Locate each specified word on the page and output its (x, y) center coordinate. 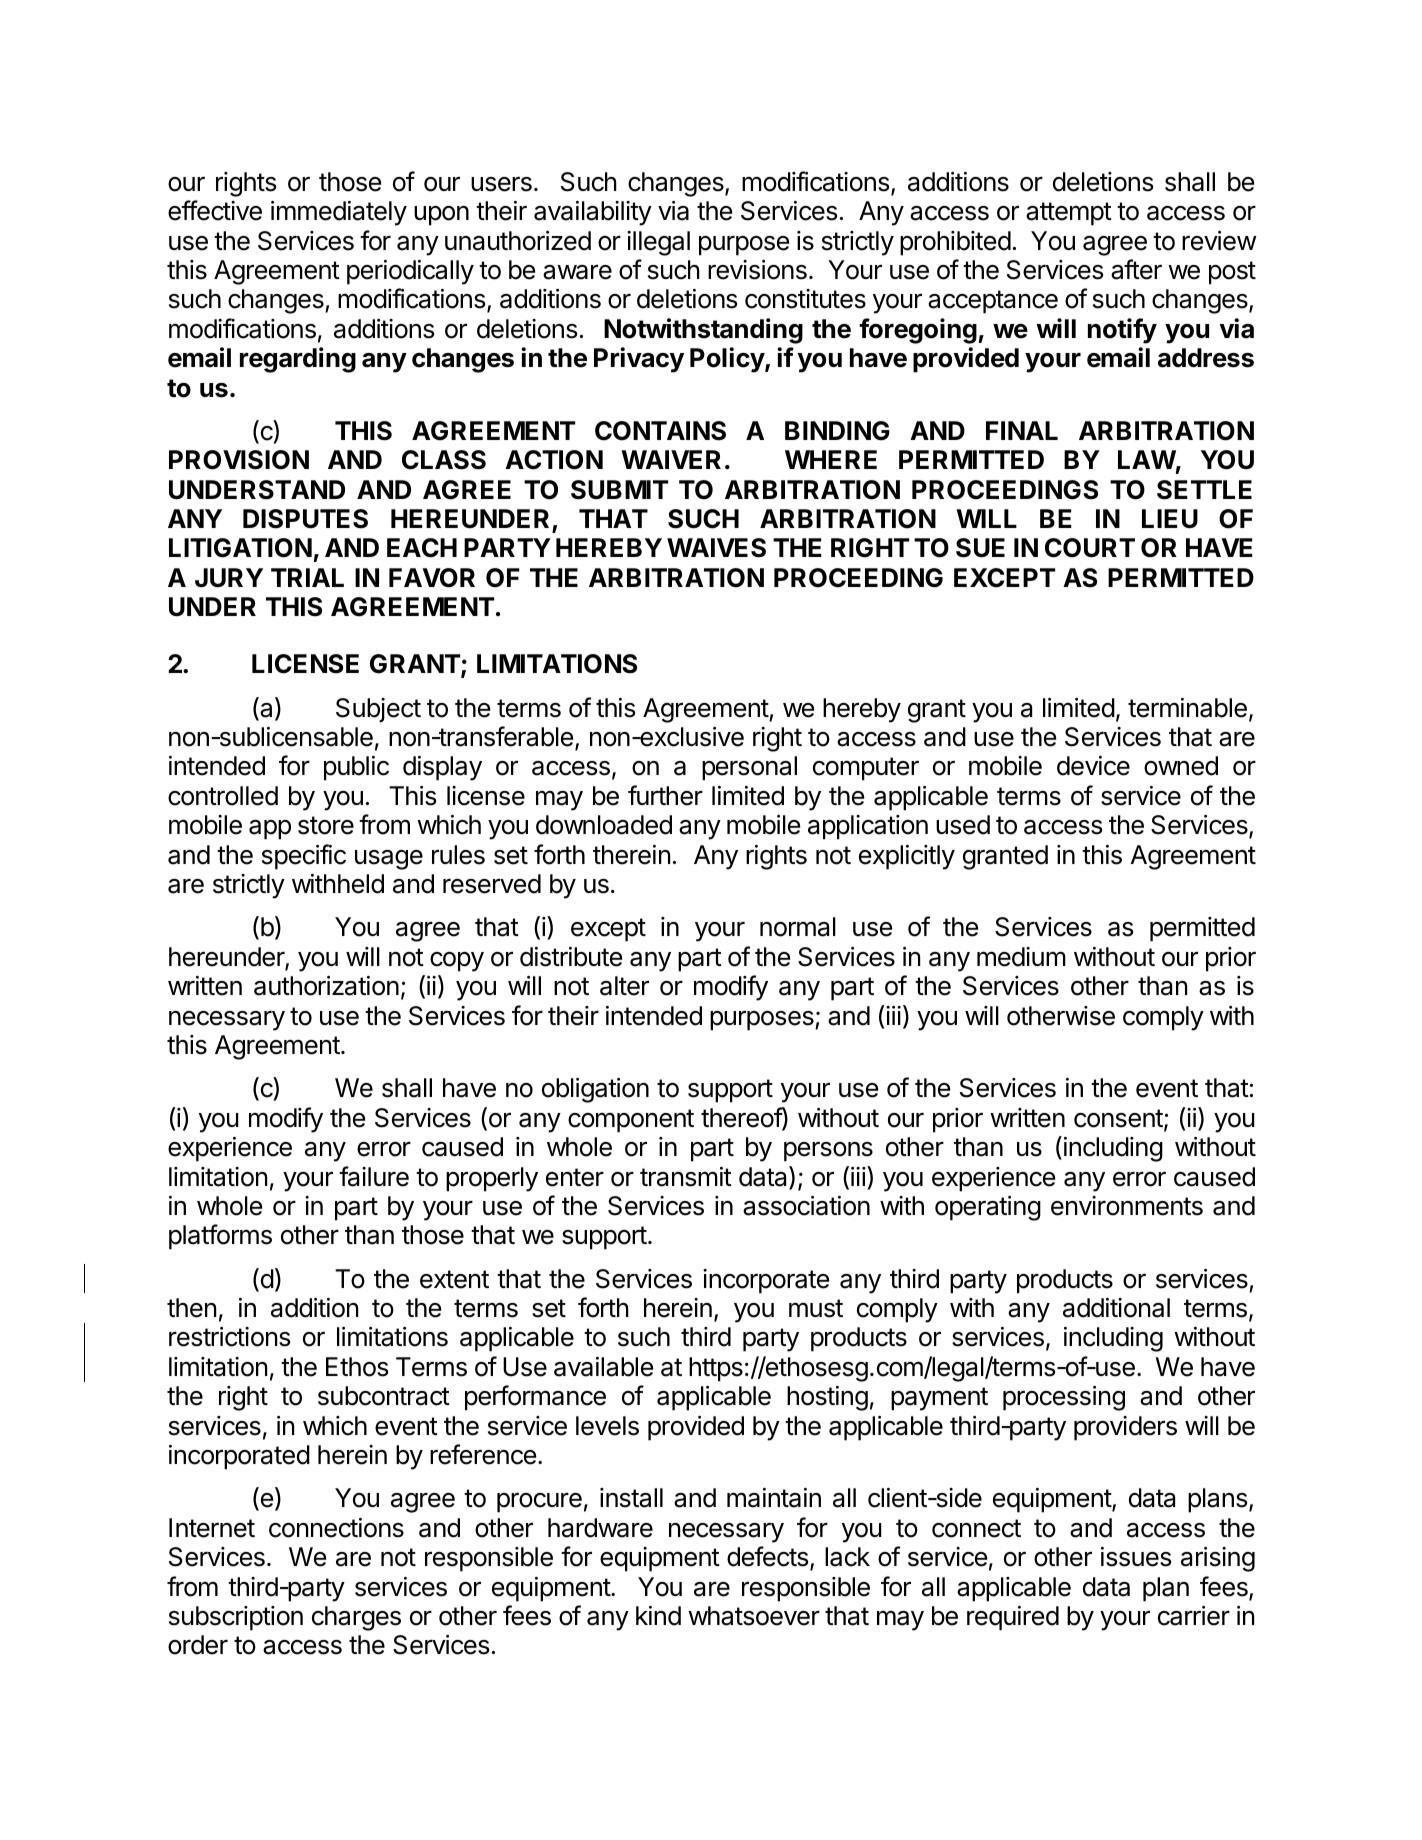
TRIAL (307, 577)
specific (304, 857)
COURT (1090, 548)
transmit (686, 1177)
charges (356, 1618)
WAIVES (716, 548)
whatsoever (754, 1616)
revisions (757, 270)
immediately (339, 213)
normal (798, 927)
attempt (1069, 214)
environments (1127, 1206)
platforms (220, 1237)
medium (1021, 957)
